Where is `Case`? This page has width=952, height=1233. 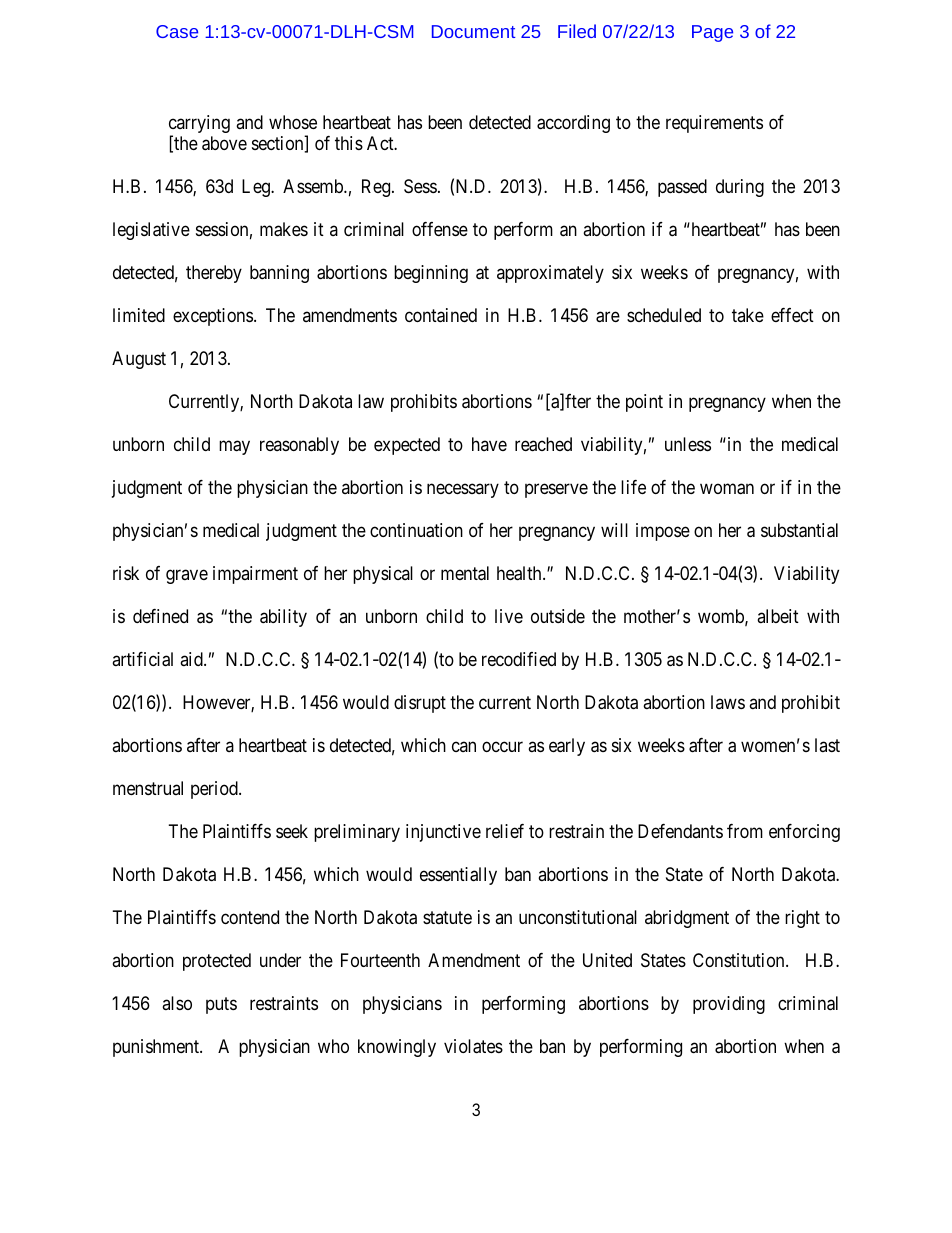
Case is located at coordinates (177, 31).
